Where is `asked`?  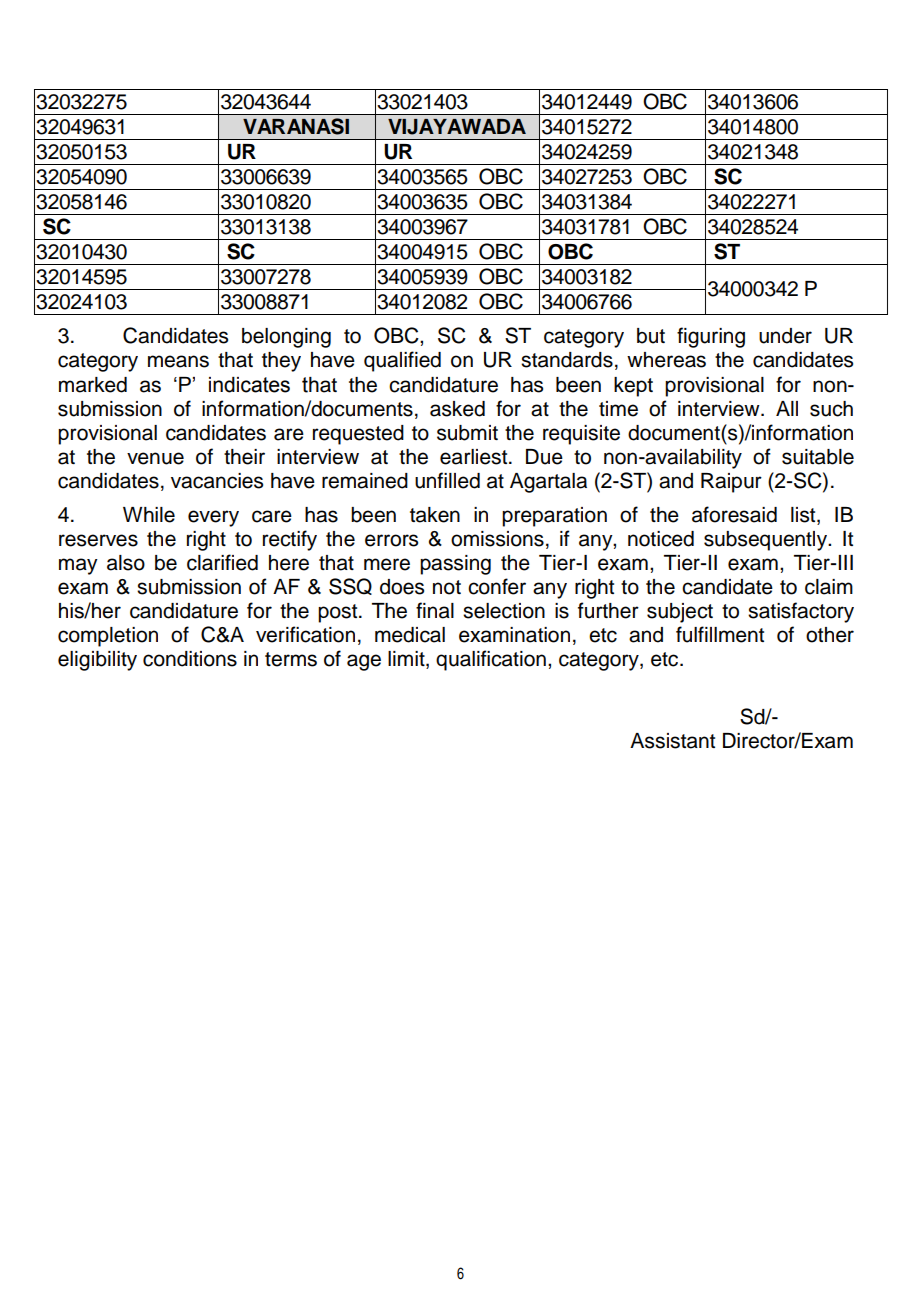 asked is located at coordinates (457, 409).
